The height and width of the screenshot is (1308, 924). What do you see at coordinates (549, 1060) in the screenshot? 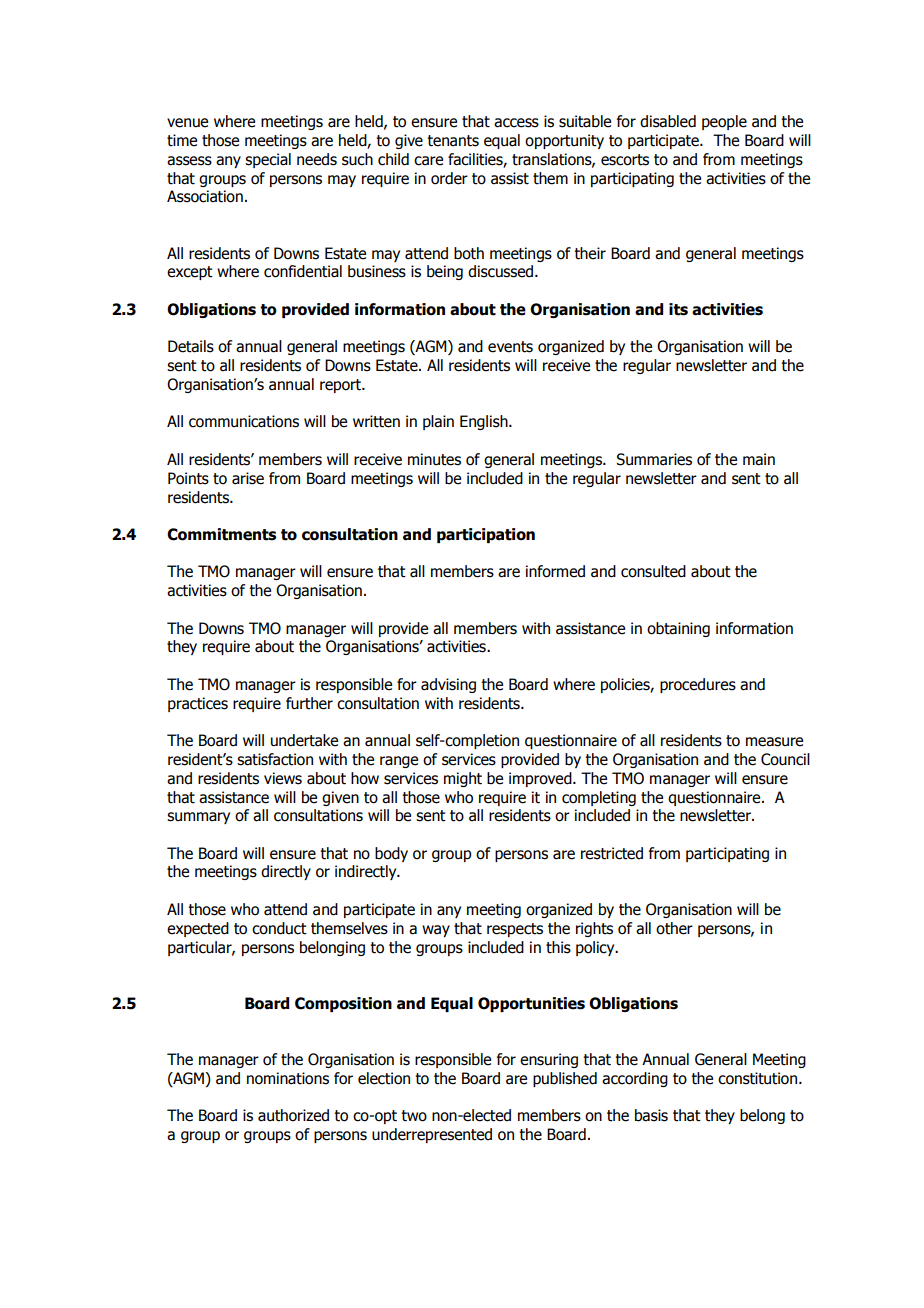
I see `ensuring` at bounding box center [549, 1060].
